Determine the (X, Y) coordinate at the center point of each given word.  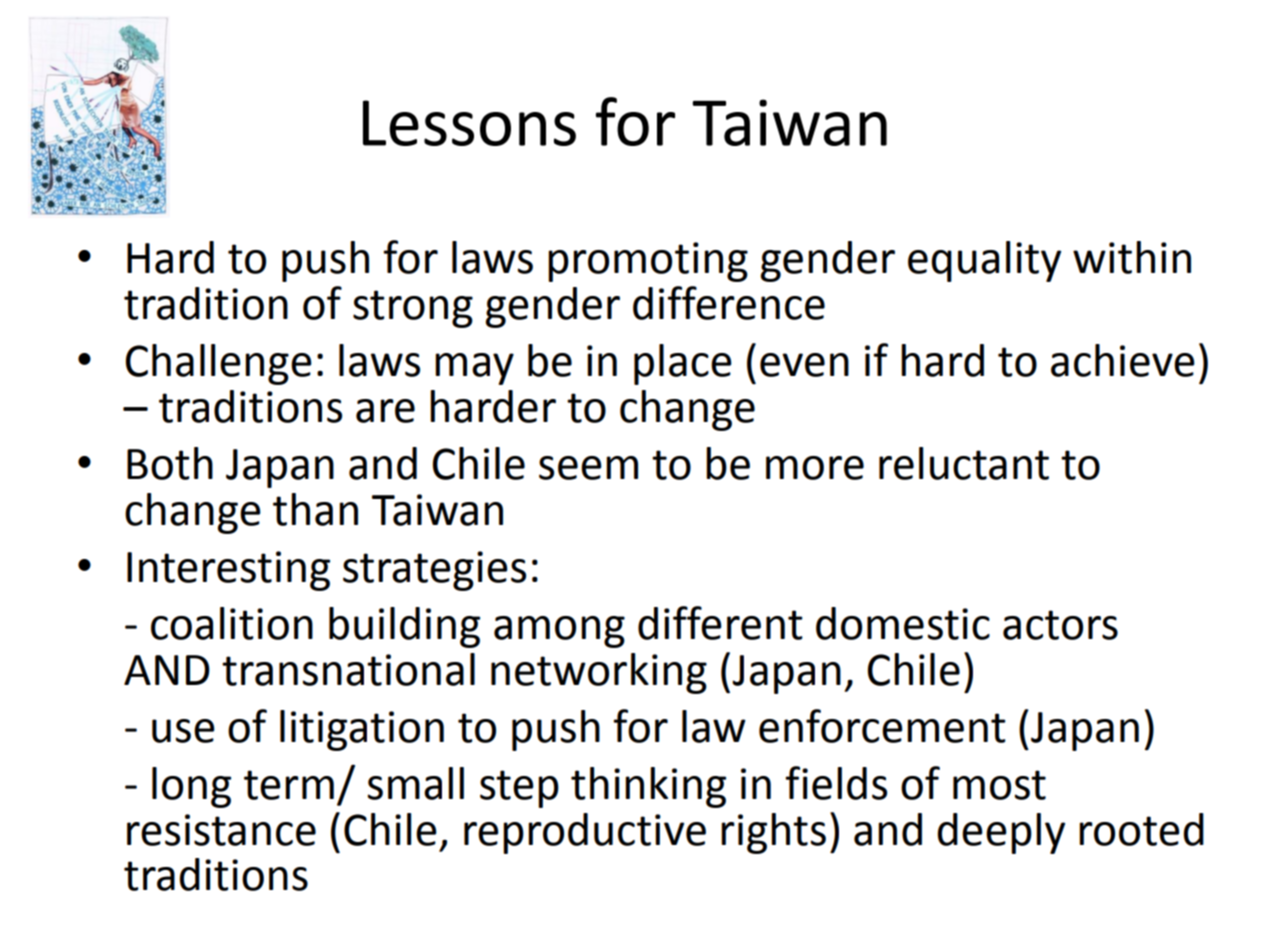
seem (588, 468)
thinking (648, 787)
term (289, 785)
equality (984, 261)
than (315, 509)
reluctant (964, 463)
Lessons (469, 123)
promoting (648, 262)
